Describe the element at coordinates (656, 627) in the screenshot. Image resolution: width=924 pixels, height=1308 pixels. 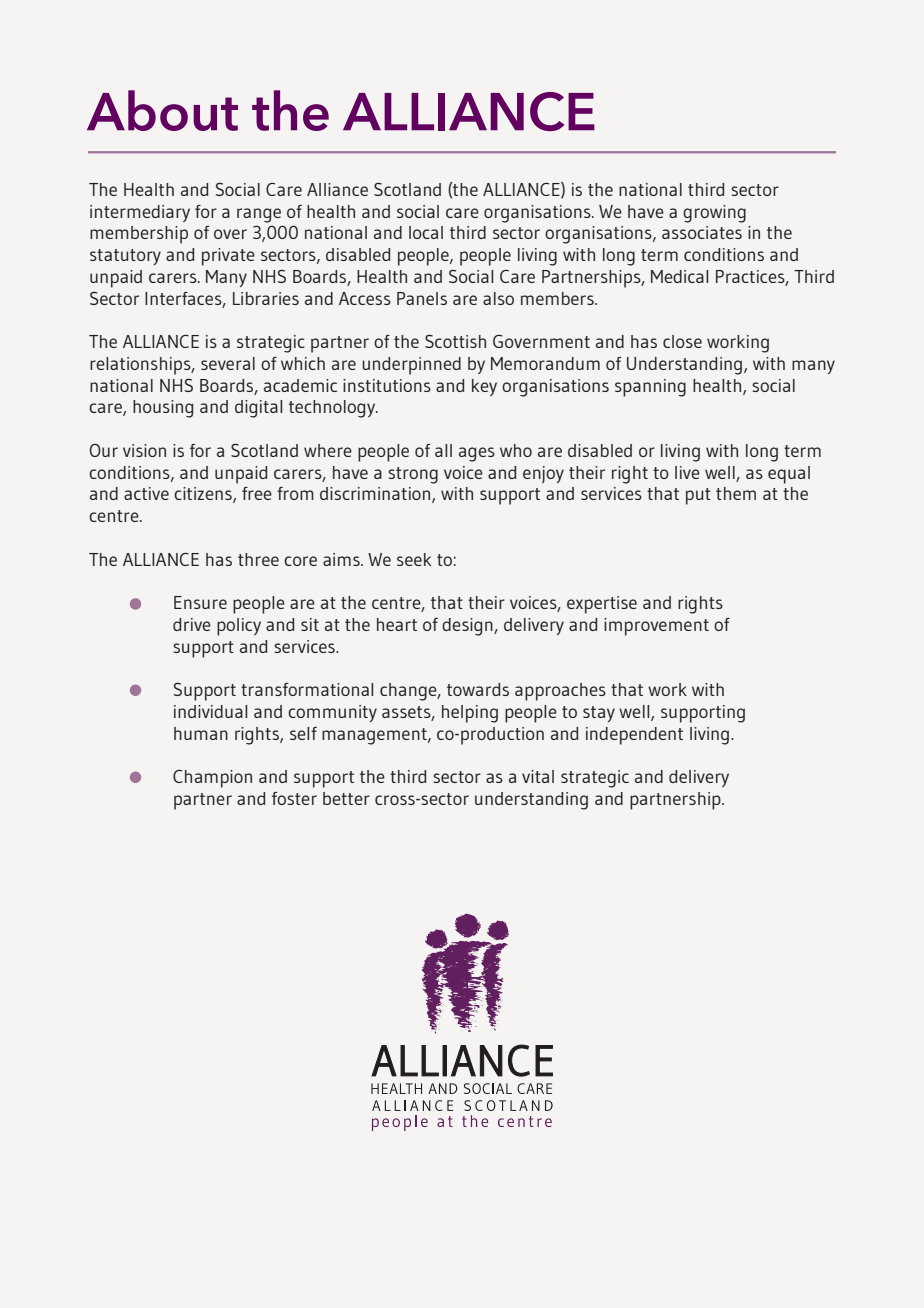
I see `improvement` at that location.
